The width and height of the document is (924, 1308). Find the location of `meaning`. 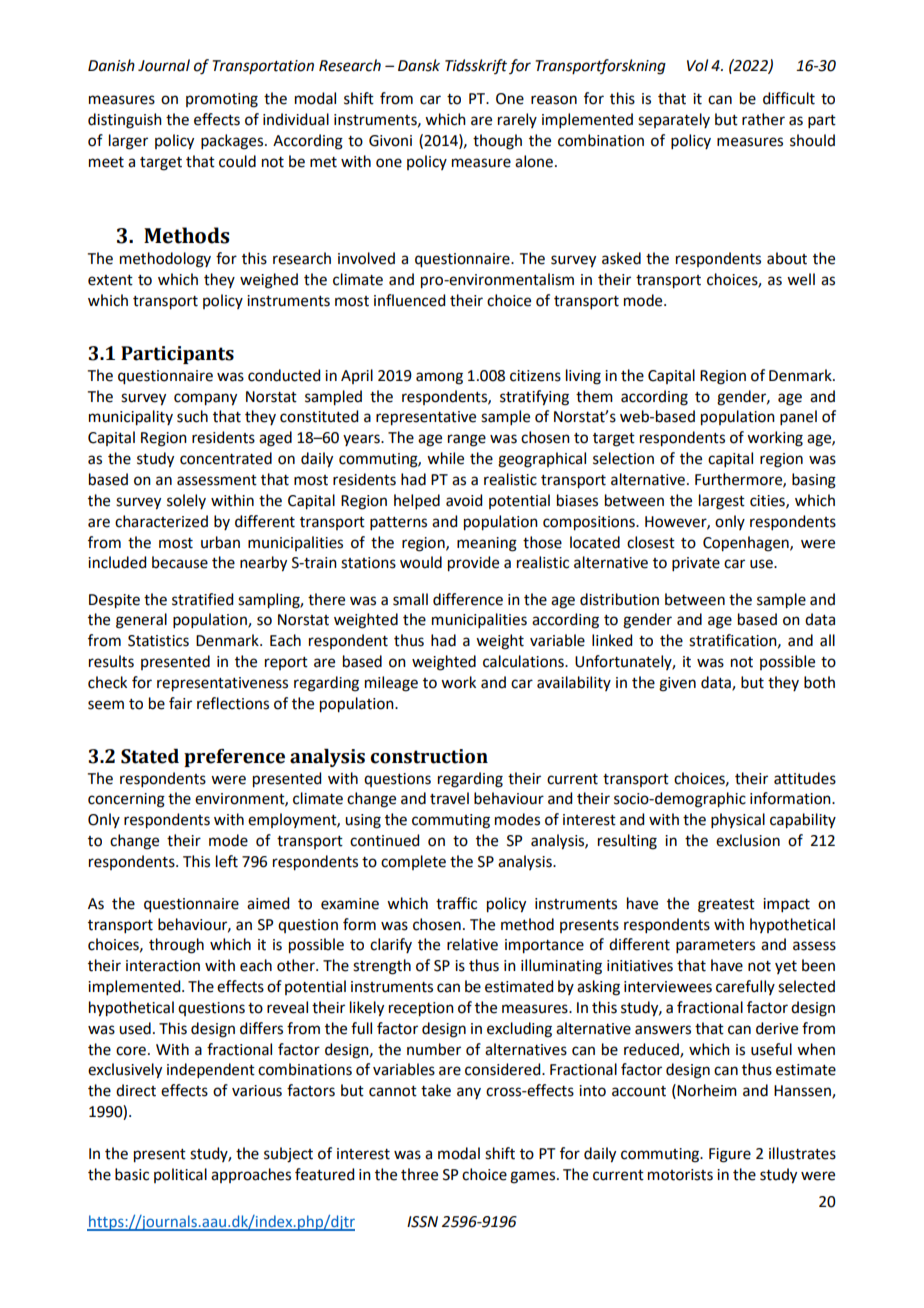

meaning is located at coordinates (487, 544).
